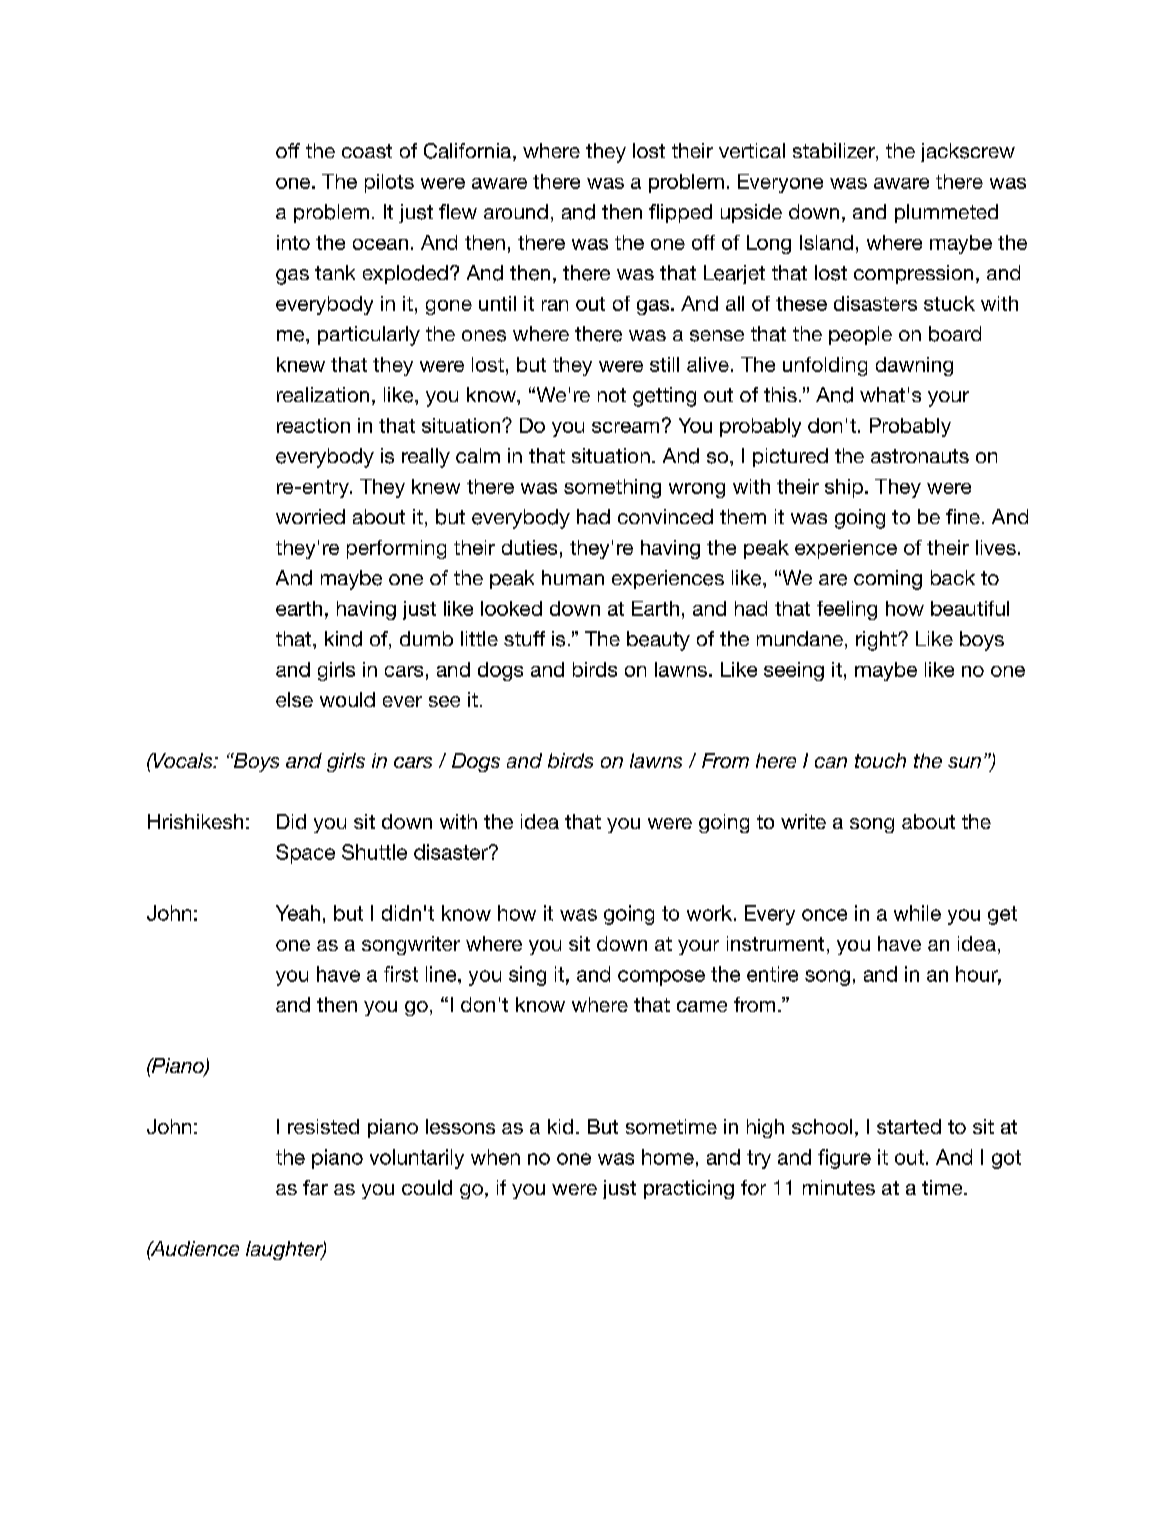 This screenshot has height=1515, width=1171. What do you see at coordinates (516, 211) in the screenshot?
I see `around` at bounding box center [516, 211].
